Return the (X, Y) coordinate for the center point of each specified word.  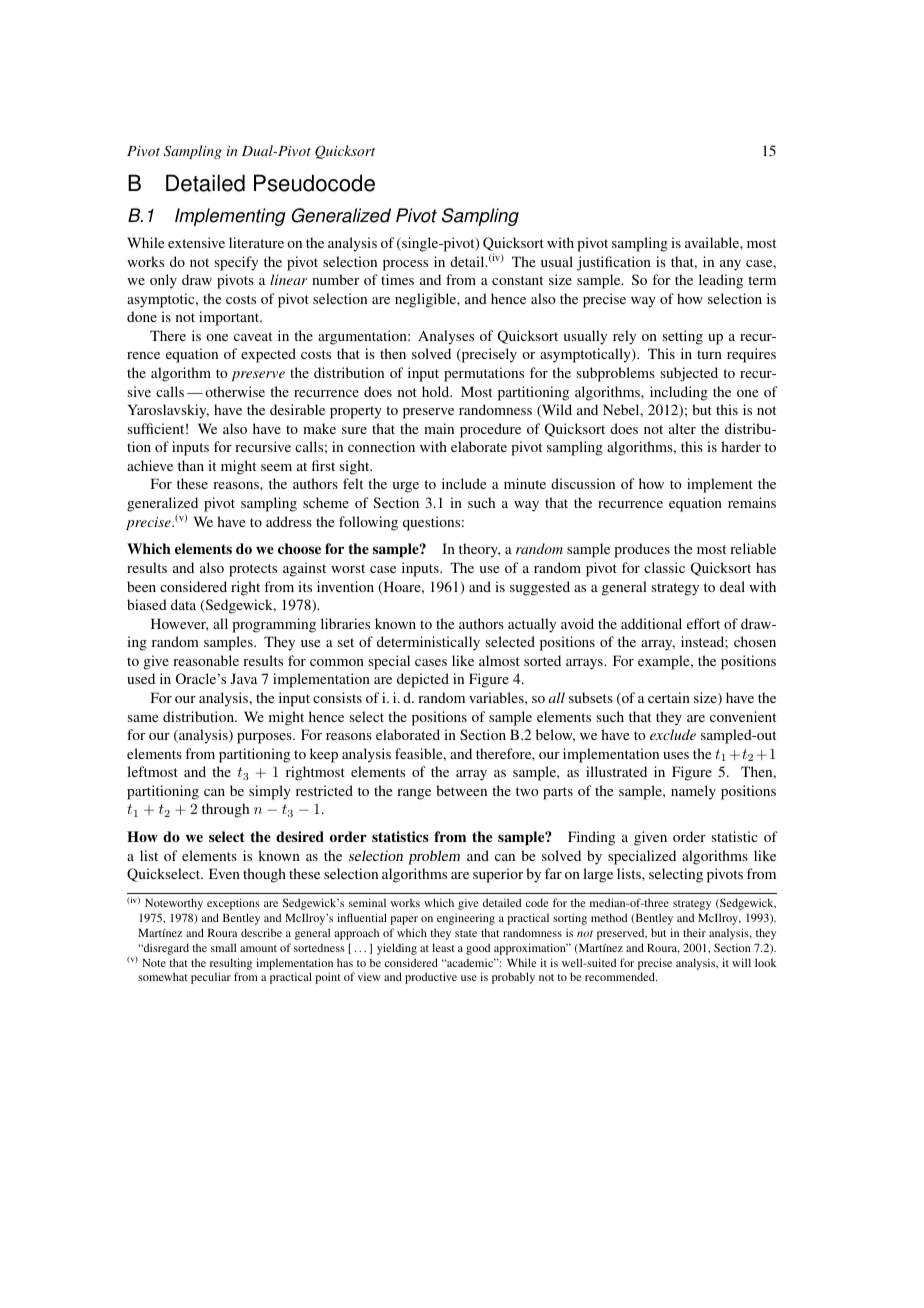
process (405, 265)
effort (703, 623)
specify (236, 263)
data (183, 604)
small (223, 947)
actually (532, 625)
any (730, 265)
